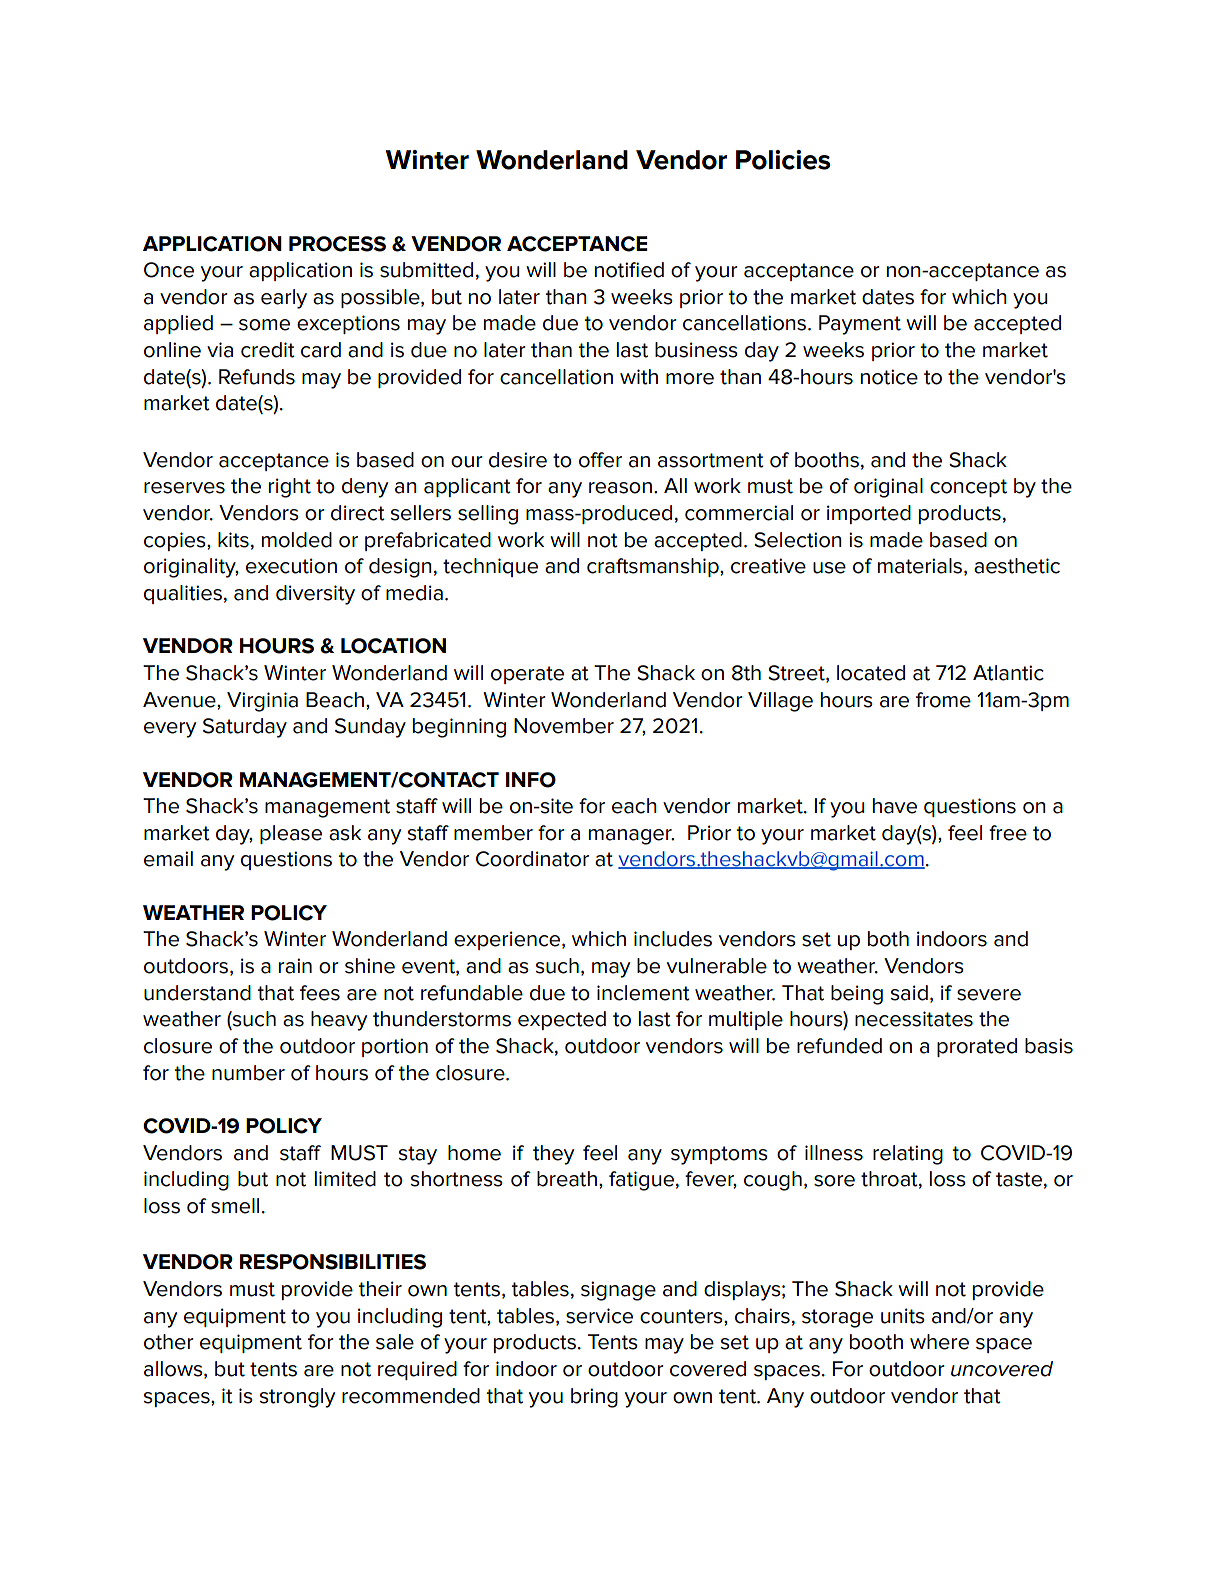 The width and height of the image is (1217, 1575). What do you see at coordinates (337, 244) in the image?
I see `PROCESS` at bounding box center [337, 244].
